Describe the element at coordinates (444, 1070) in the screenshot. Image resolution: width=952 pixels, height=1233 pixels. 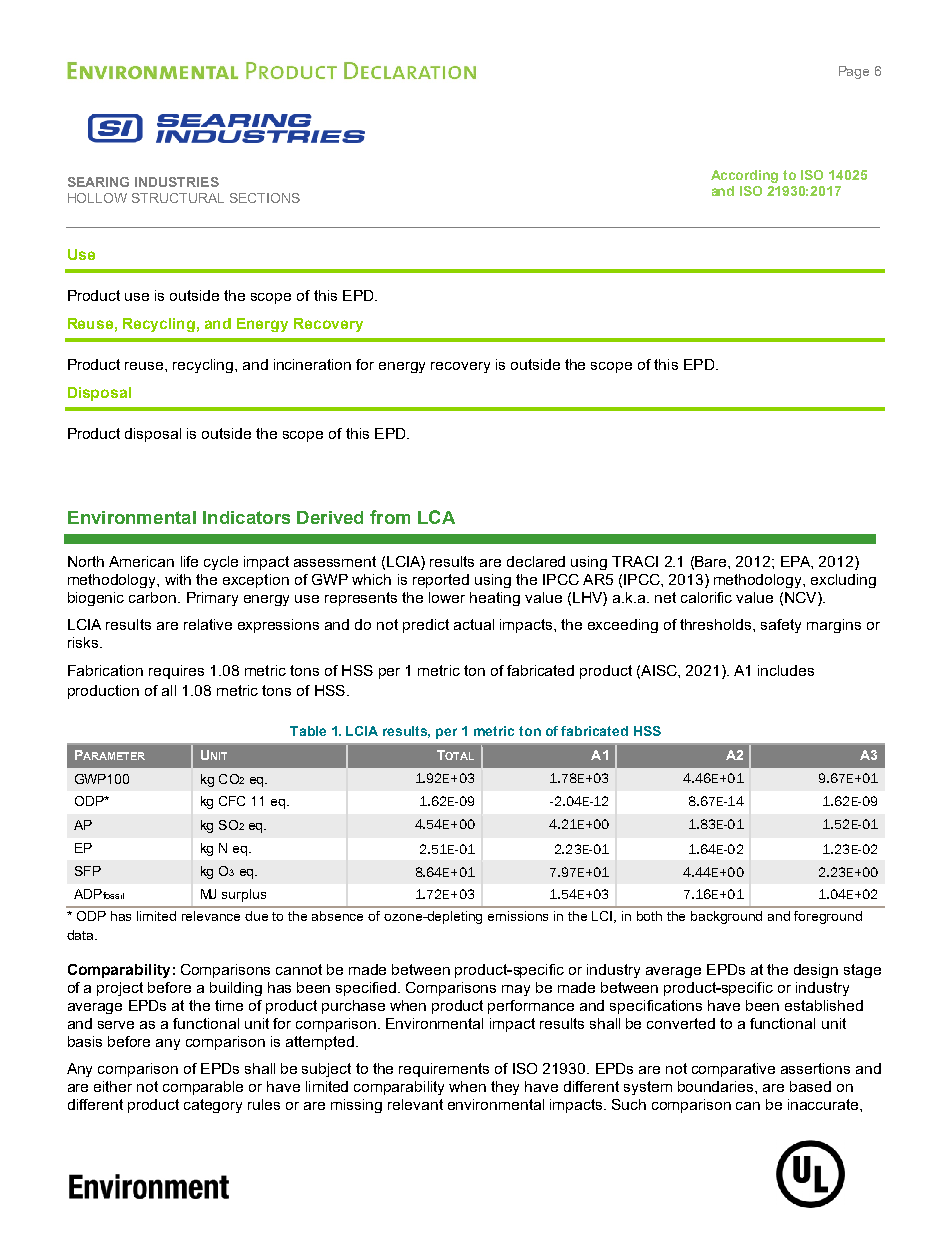
I see `requirements` at that location.
